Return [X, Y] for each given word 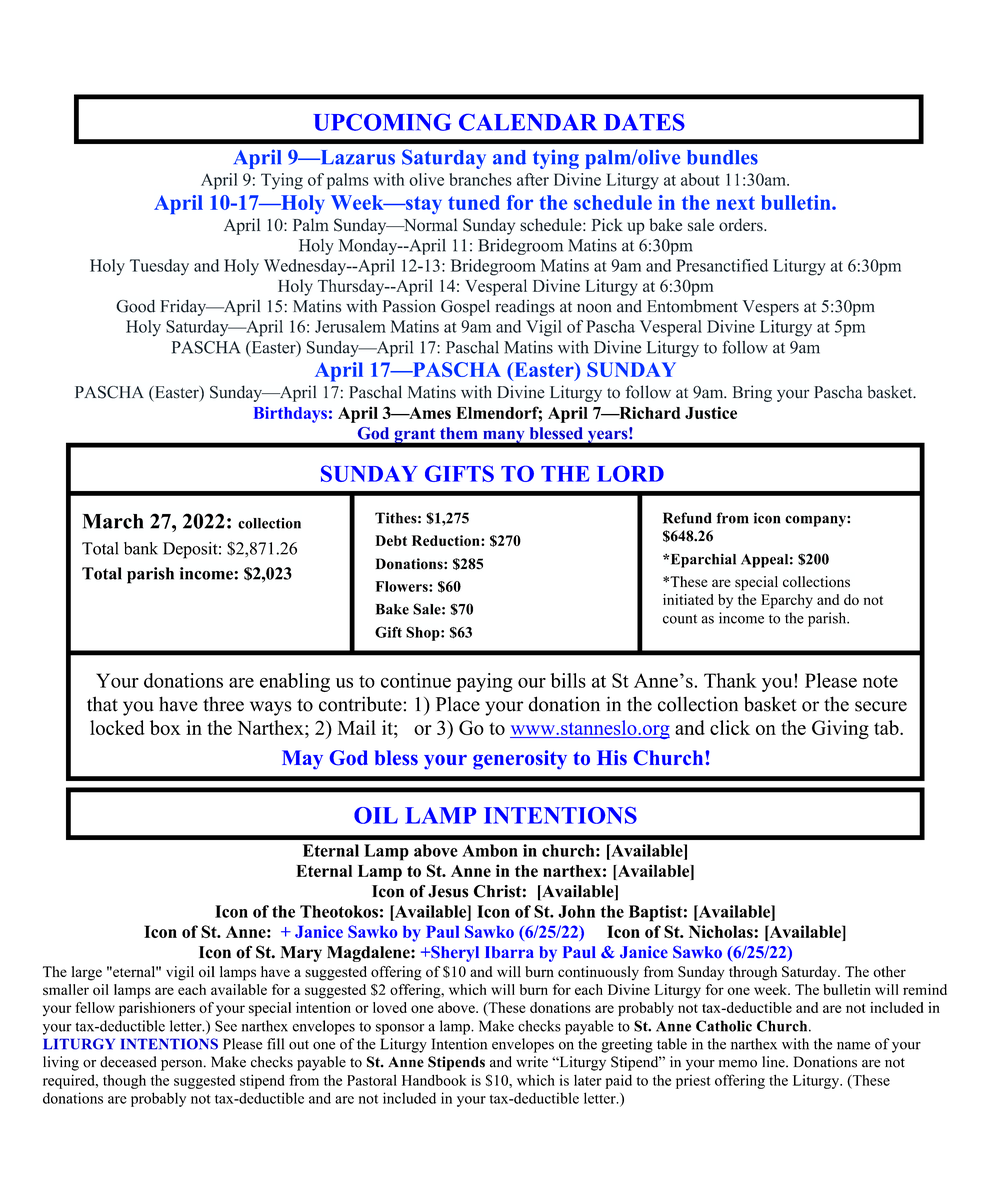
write [532, 1062]
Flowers [402, 586]
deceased [128, 1062]
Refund [687, 518]
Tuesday [159, 267]
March [113, 521]
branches [480, 179]
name [853, 1046]
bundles [722, 157]
